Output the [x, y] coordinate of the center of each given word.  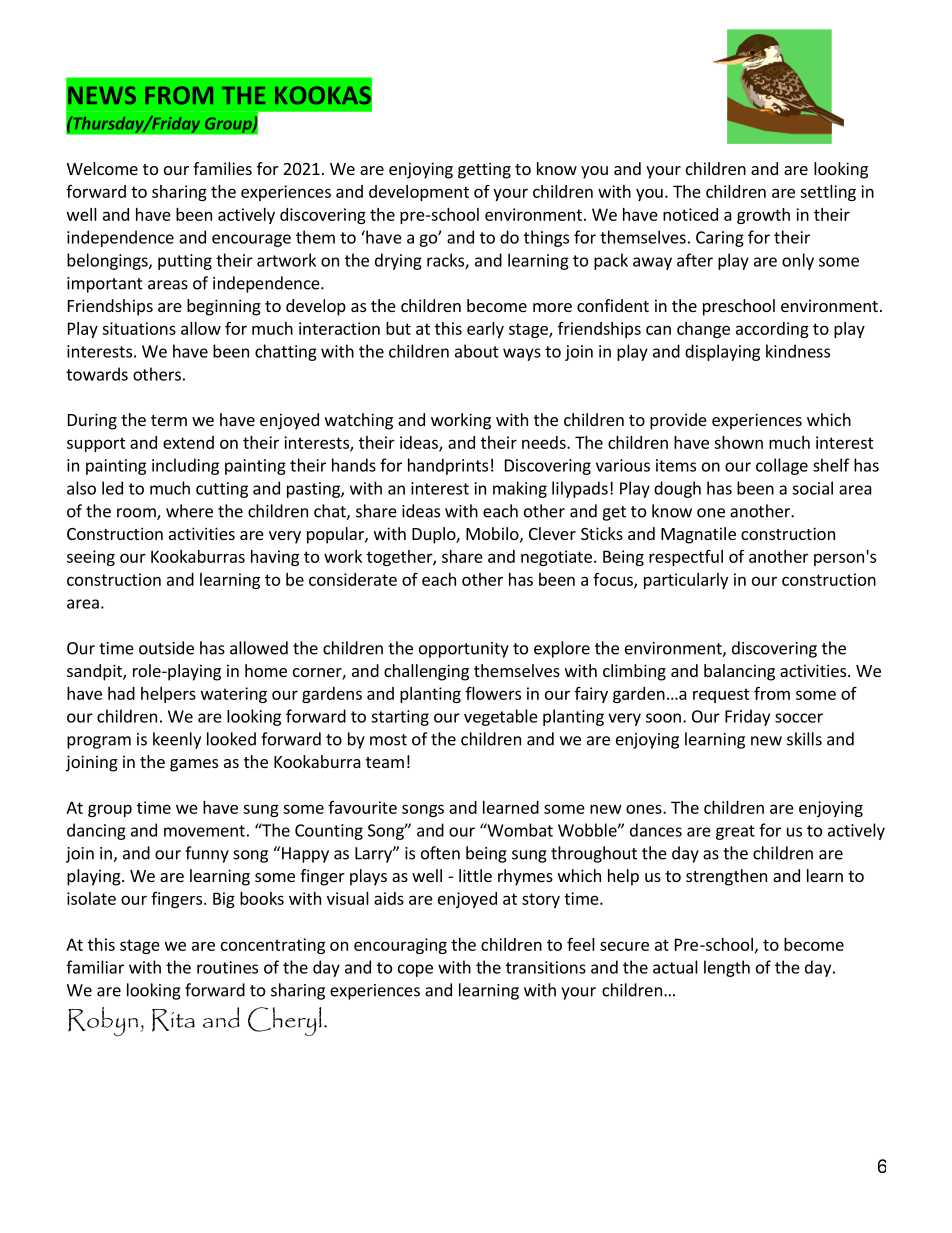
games [194, 765]
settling [828, 193]
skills [804, 739]
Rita [173, 1020]
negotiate [556, 558]
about [477, 351]
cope [415, 970]
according [772, 330]
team [385, 762]
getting [484, 170]
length [727, 968]
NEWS [102, 95]
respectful [686, 558]
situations [139, 328]
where [189, 511]
